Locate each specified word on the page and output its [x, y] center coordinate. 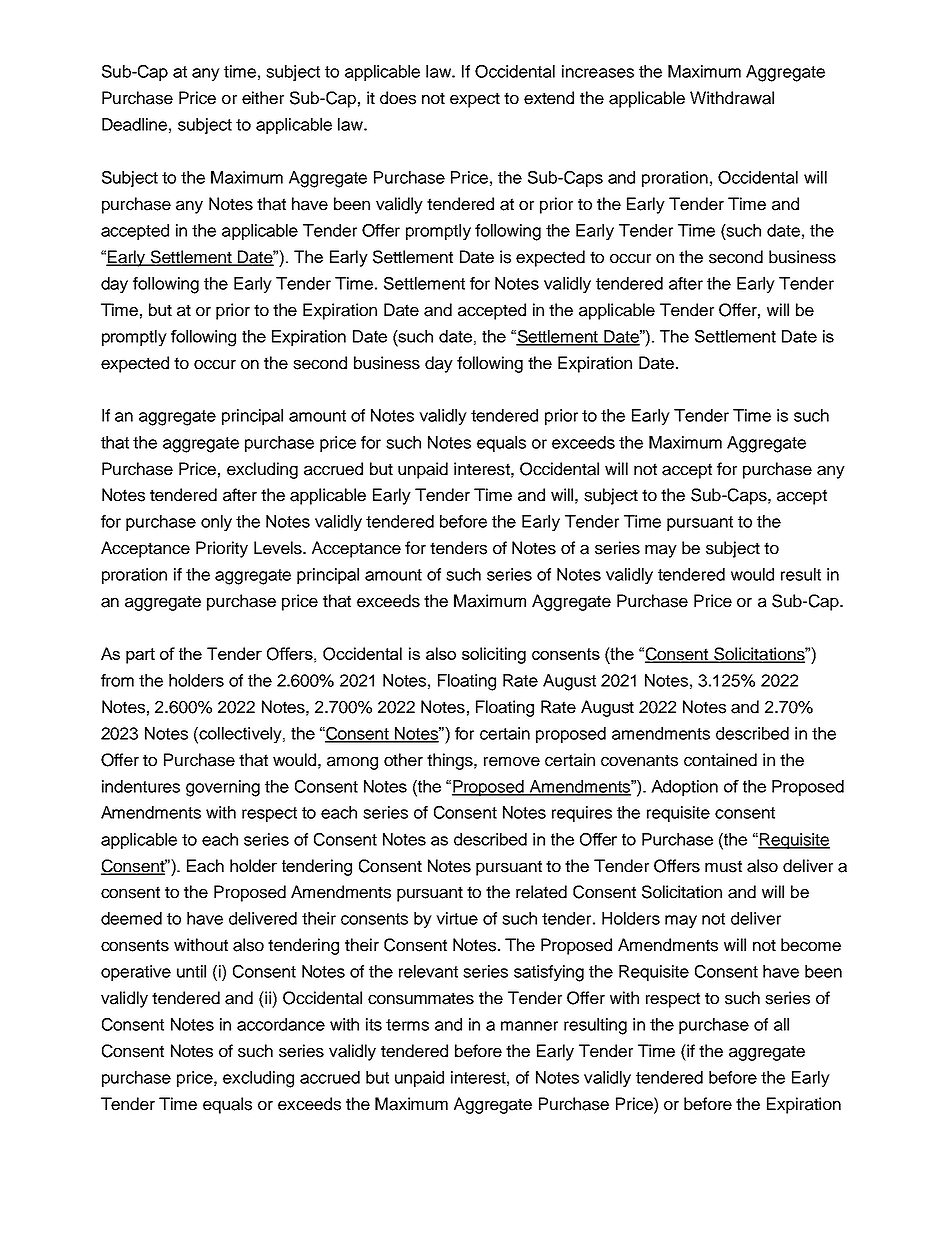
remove [512, 762]
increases [598, 71]
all [781, 1024]
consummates [421, 998]
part [140, 656]
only [216, 523]
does [398, 98]
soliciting [494, 655]
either [263, 98]
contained [720, 760]
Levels [279, 548]
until [191, 971]
